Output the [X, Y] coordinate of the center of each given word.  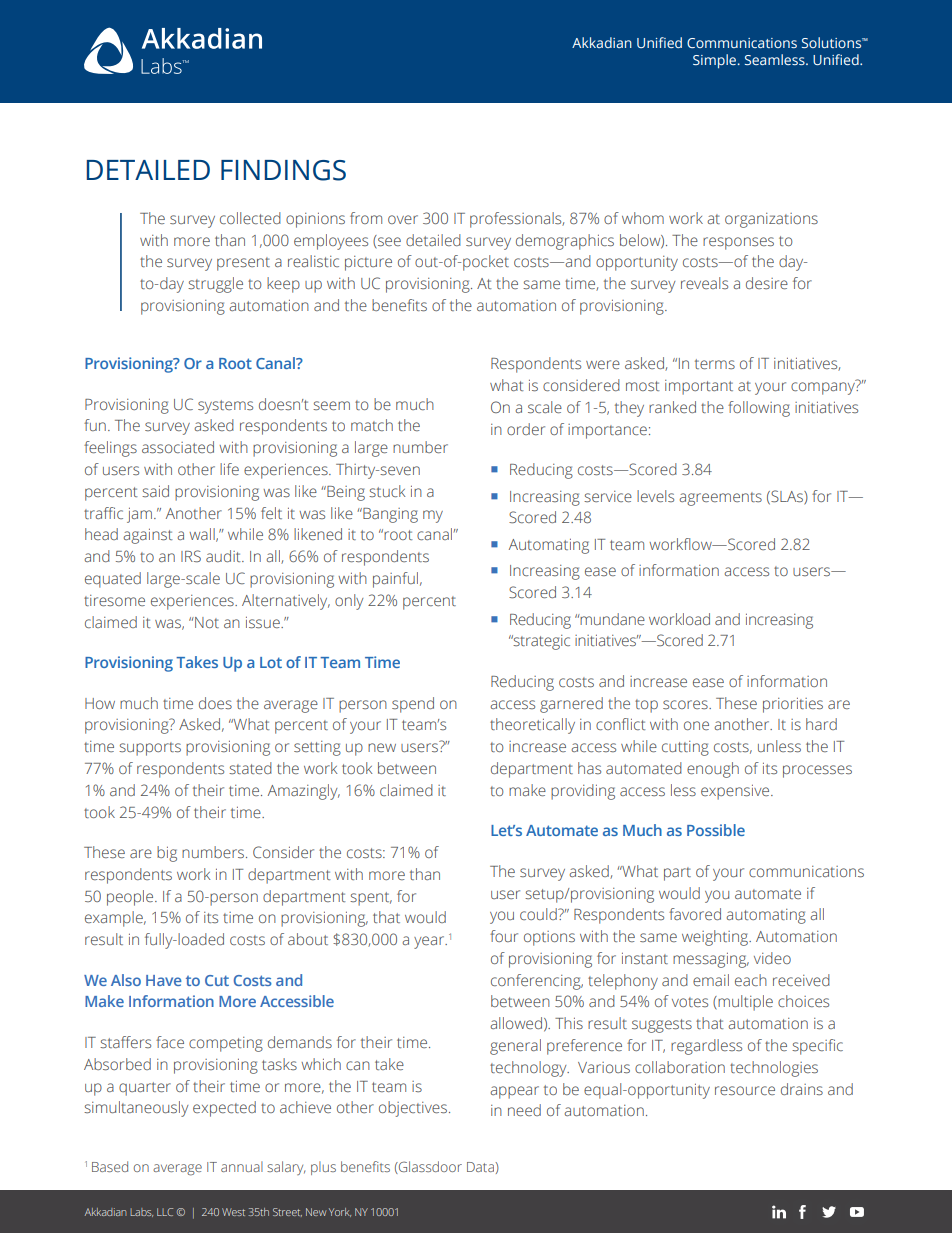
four [504, 936]
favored [695, 914]
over [403, 219]
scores [686, 704]
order [526, 429]
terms [715, 364]
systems [225, 407]
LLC [165, 1212]
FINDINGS [283, 170]
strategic [540, 642]
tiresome [114, 600]
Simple [714, 61]
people [131, 898]
